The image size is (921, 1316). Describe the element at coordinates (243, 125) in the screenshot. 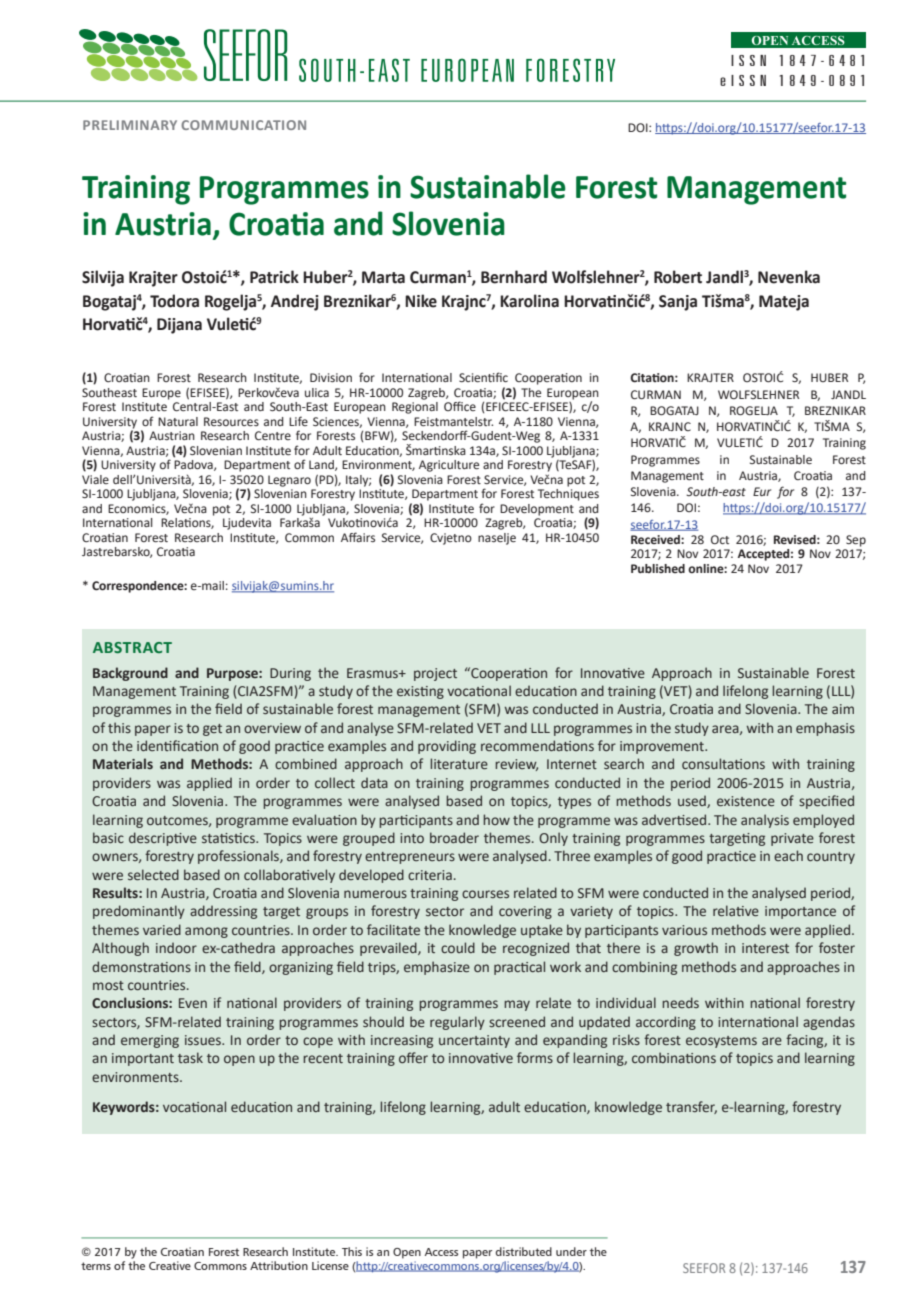

I see `communication` at that location.
